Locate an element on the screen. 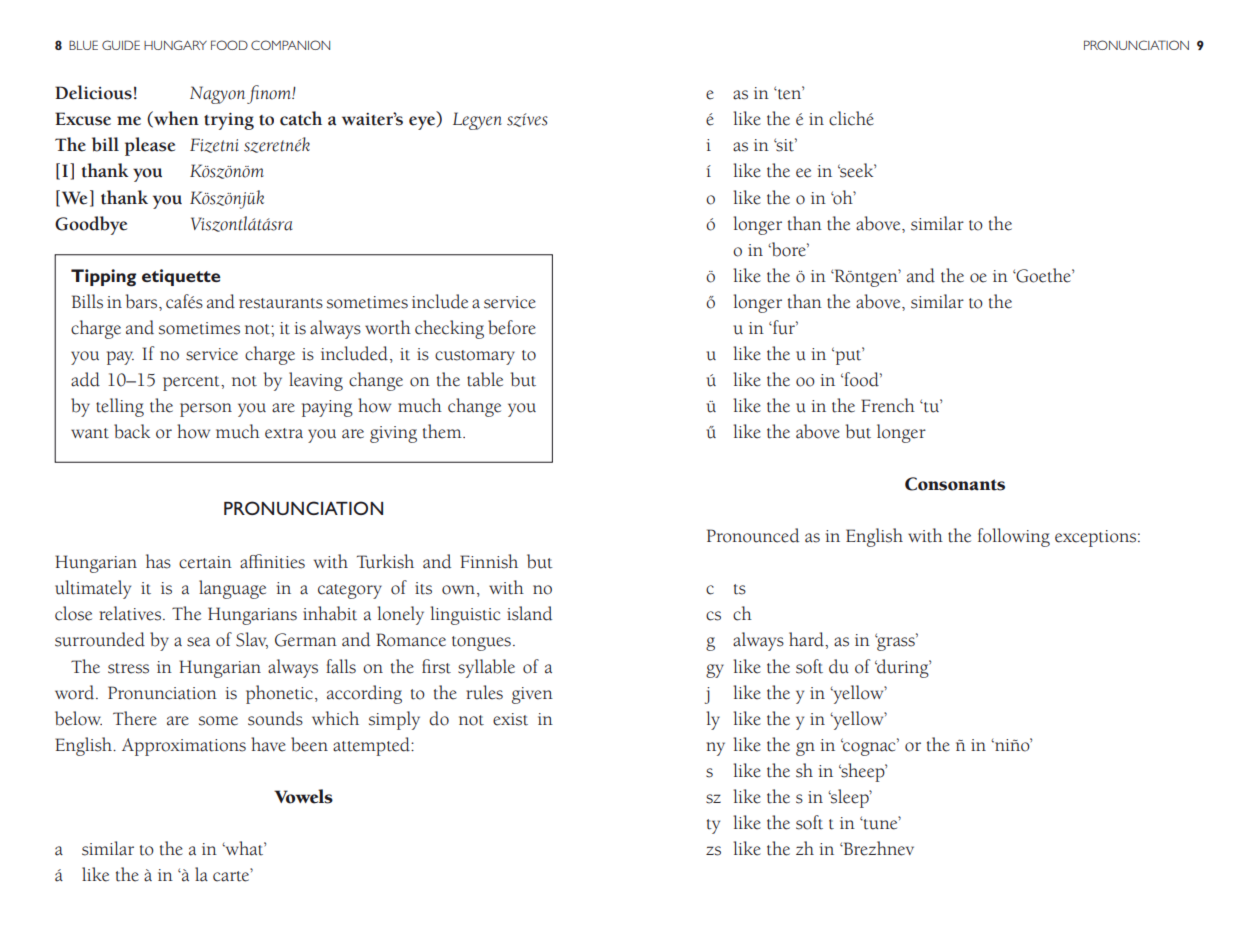  French is located at coordinates (888, 405).
